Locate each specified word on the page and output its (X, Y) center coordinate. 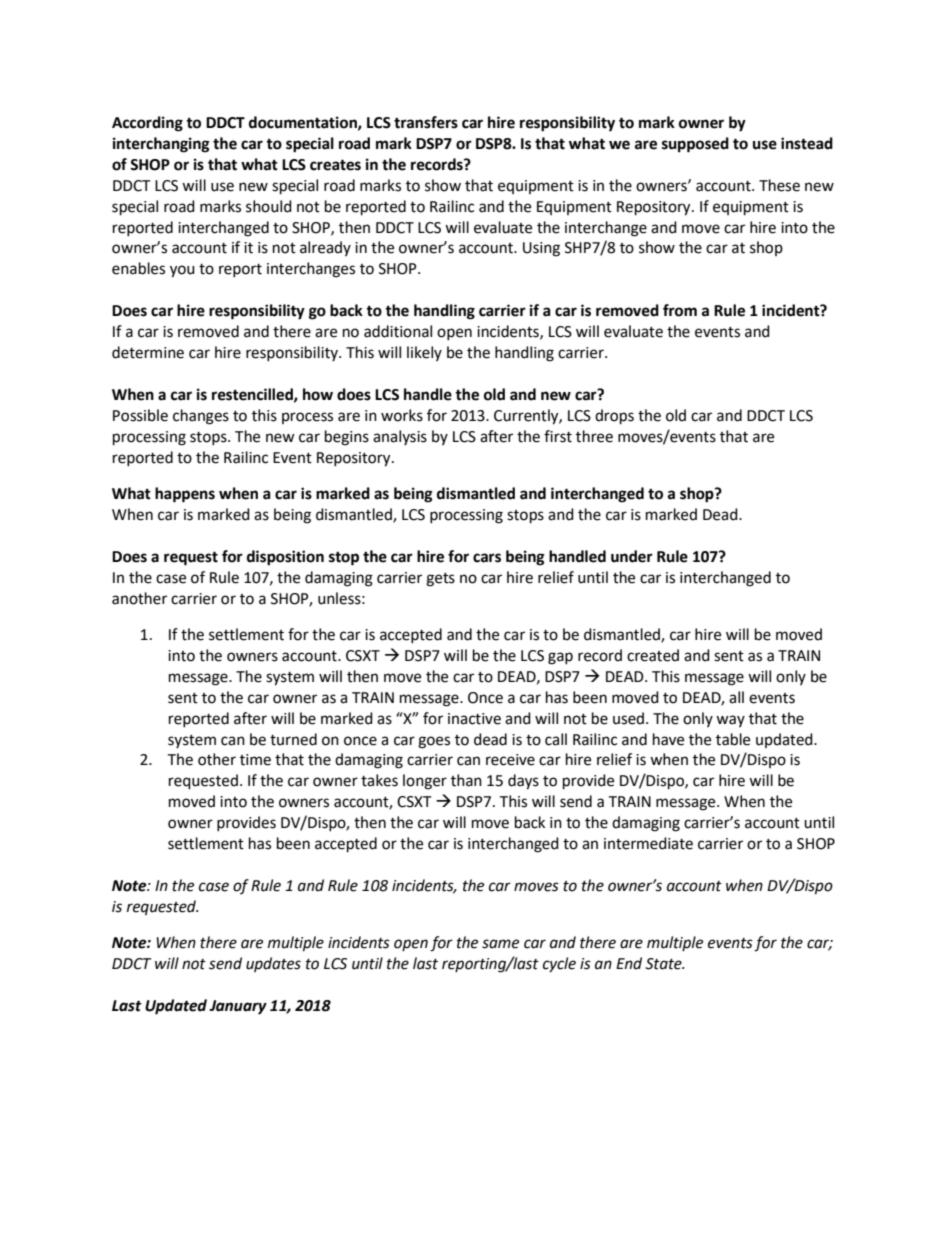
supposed (695, 145)
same (500, 944)
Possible (140, 415)
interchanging (161, 145)
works (402, 415)
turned (293, 739)
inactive (474, 719)
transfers (426, 122)
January (238, 1007)
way (730, 721)
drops (614, 417)
